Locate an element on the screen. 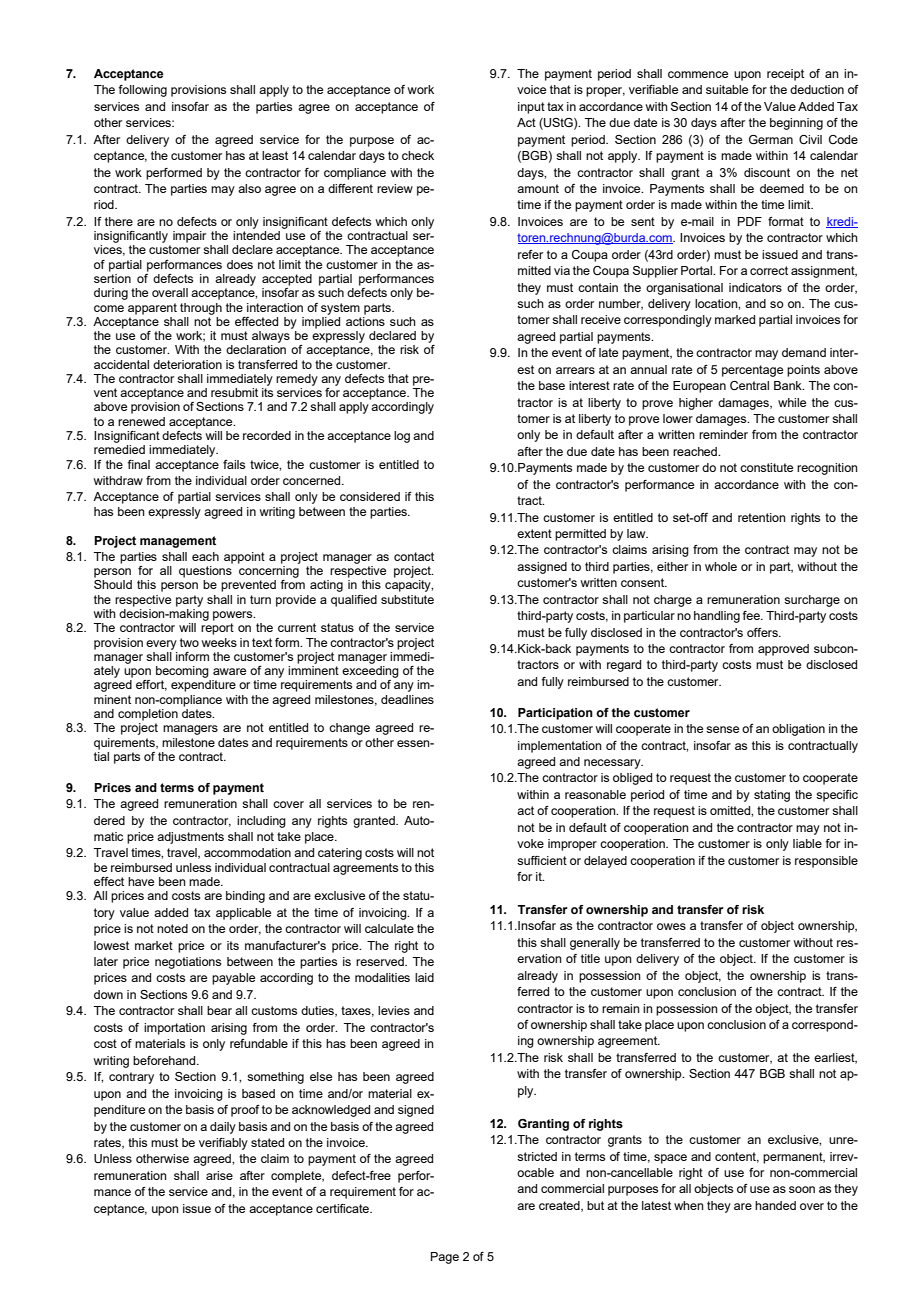  handed is located at coordinates (775, 1205).
